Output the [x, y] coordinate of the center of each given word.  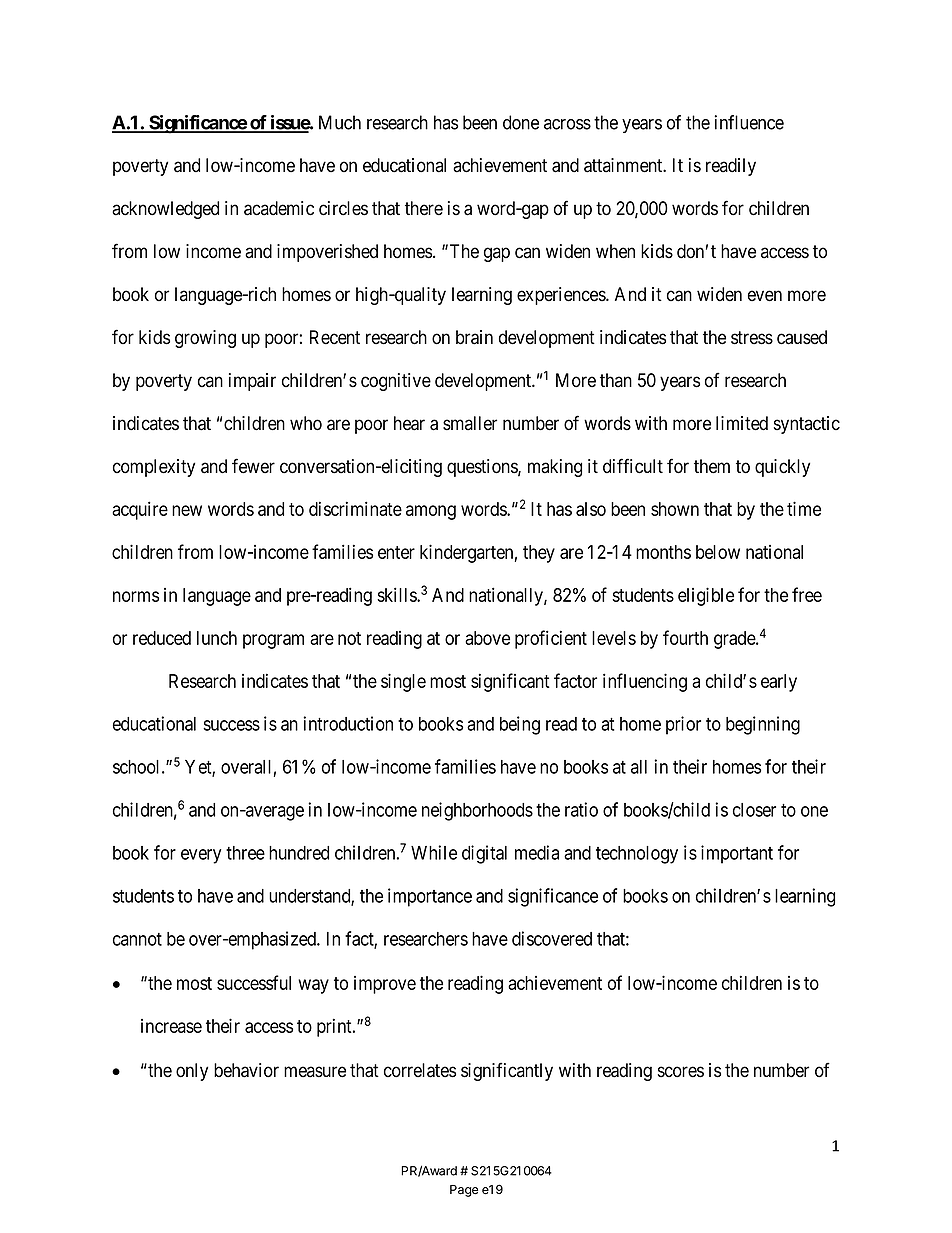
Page [464, 1191]
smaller [470, 423]
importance [430, 897]
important [737, 854]
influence [749, 122]
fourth [685, 637]
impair [252, 382]
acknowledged [165, 210]
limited [742, 423]
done [521, 122]
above [487, 638]
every [201, 856]
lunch [217, 638]
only [192, 1072]
